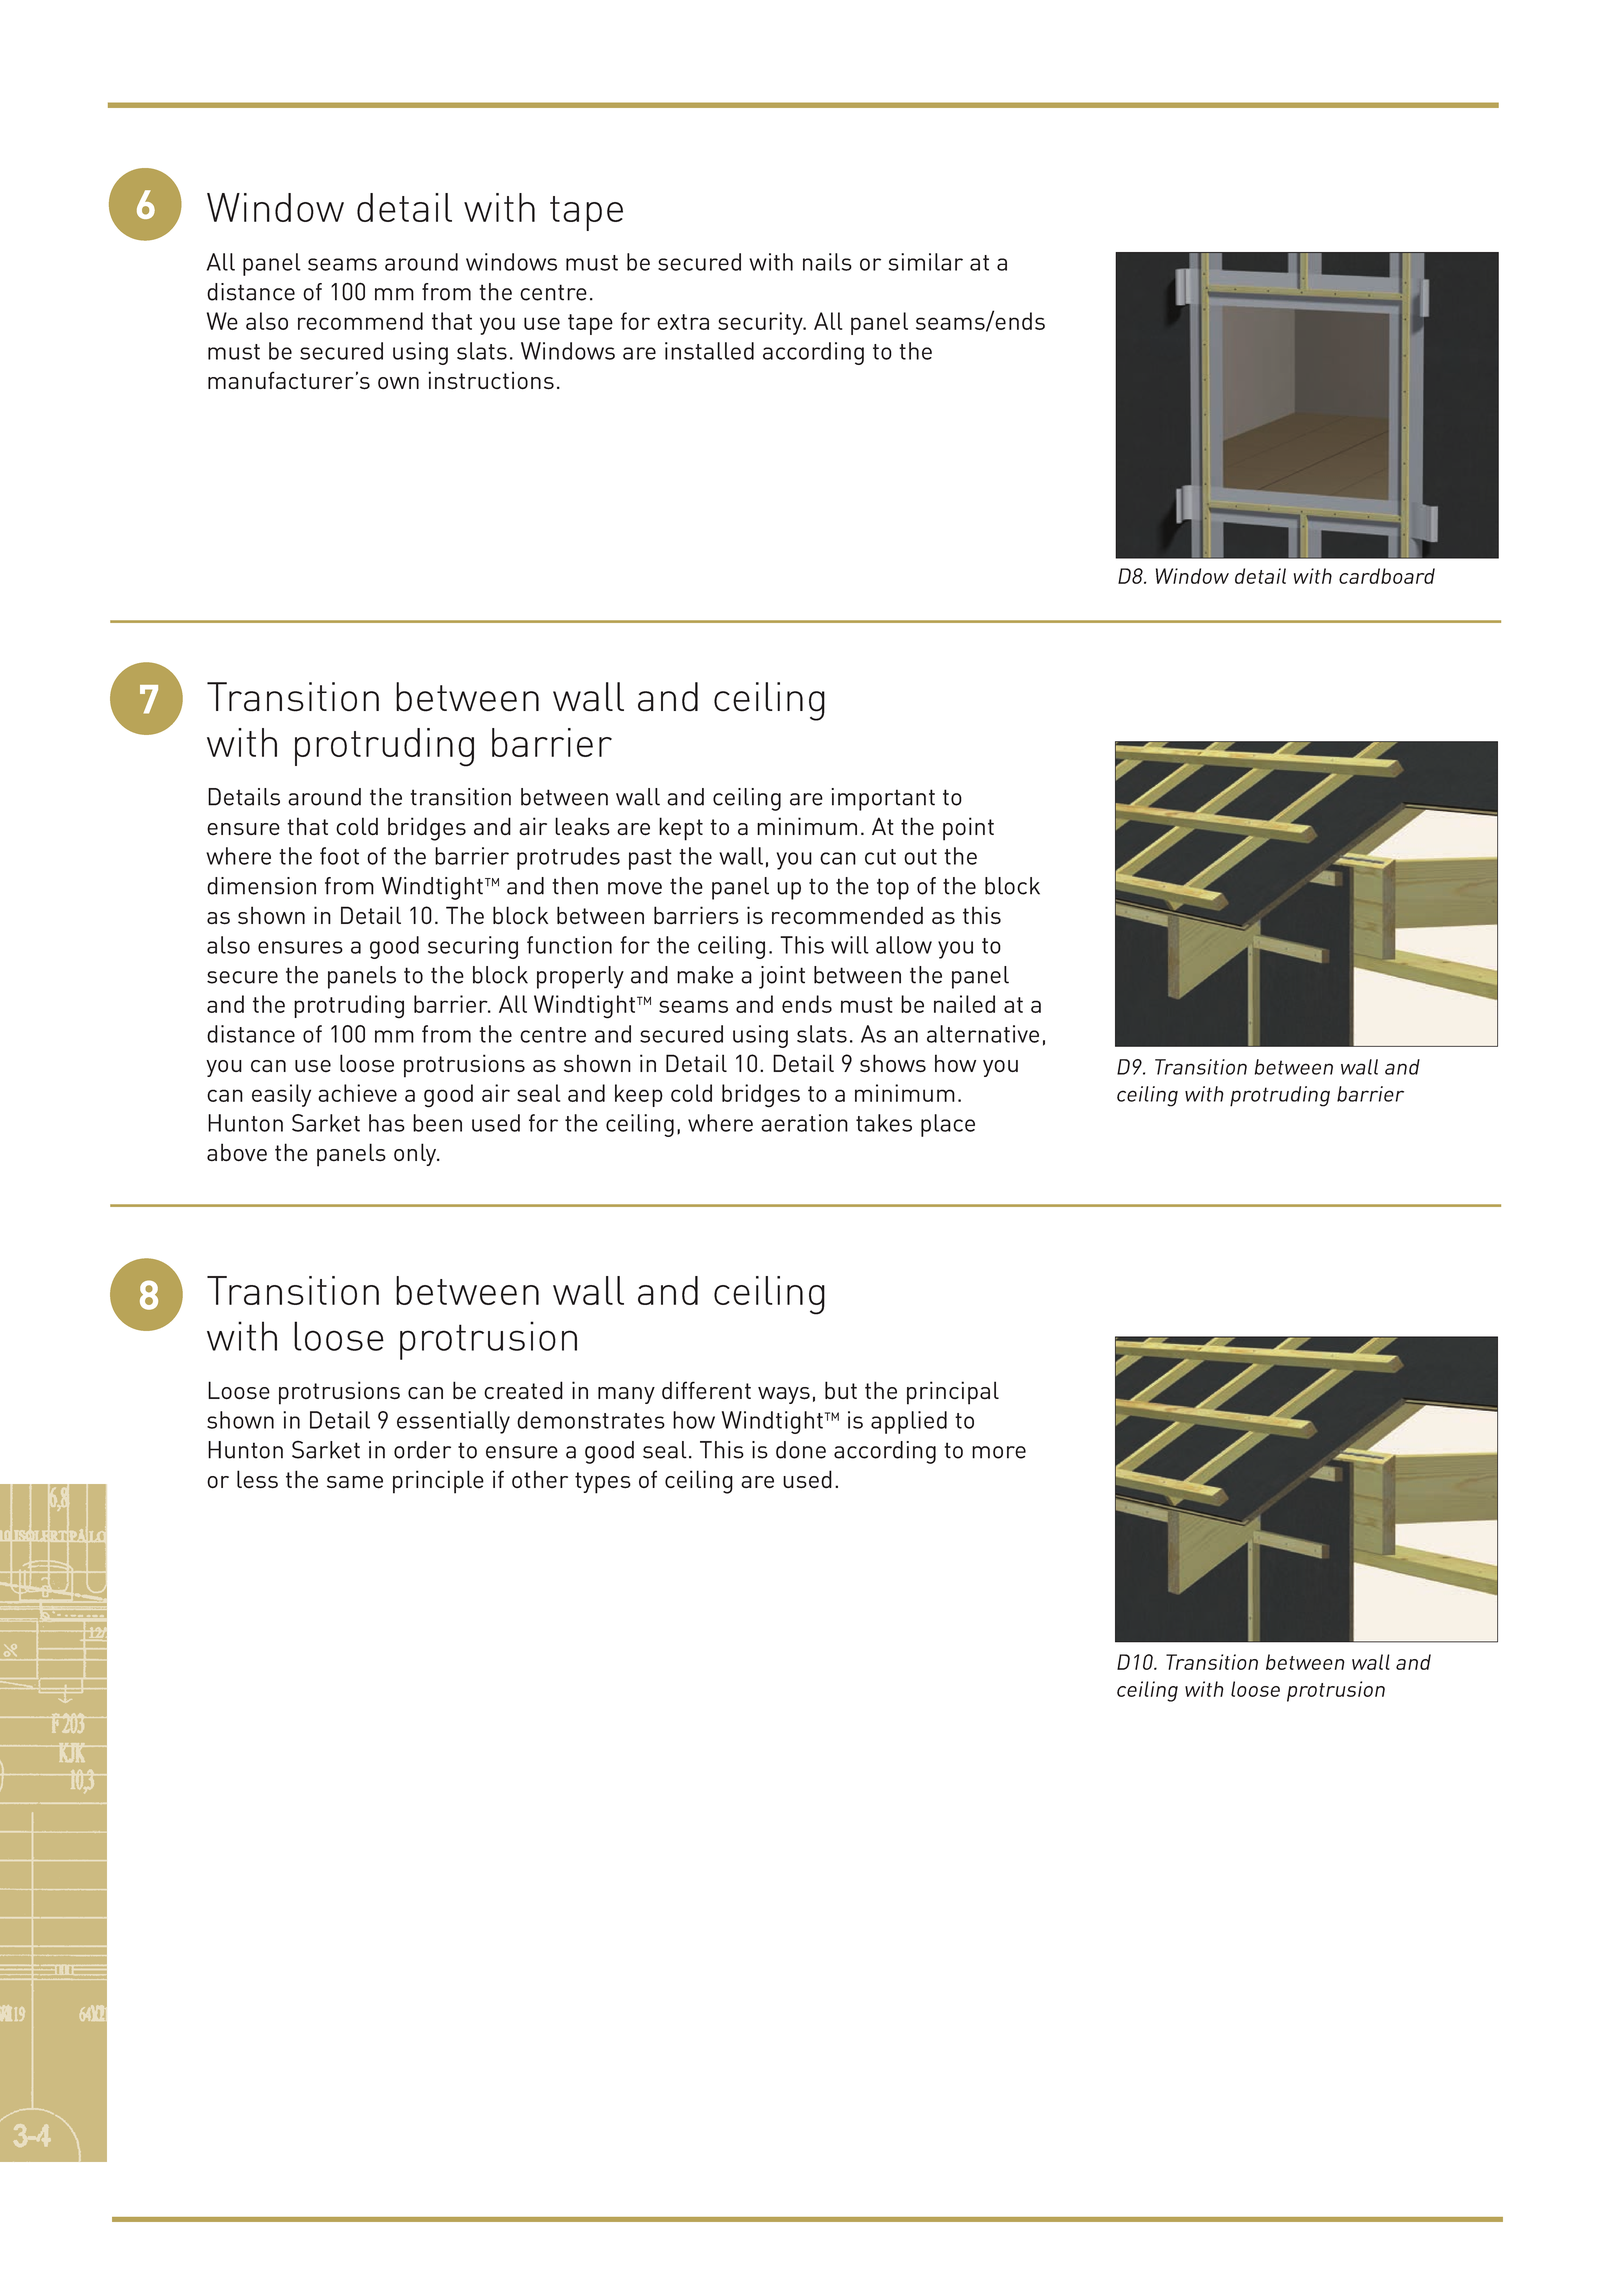  Describe the element at coordinates (926, 262) in the document. I see `similar` at that location.
